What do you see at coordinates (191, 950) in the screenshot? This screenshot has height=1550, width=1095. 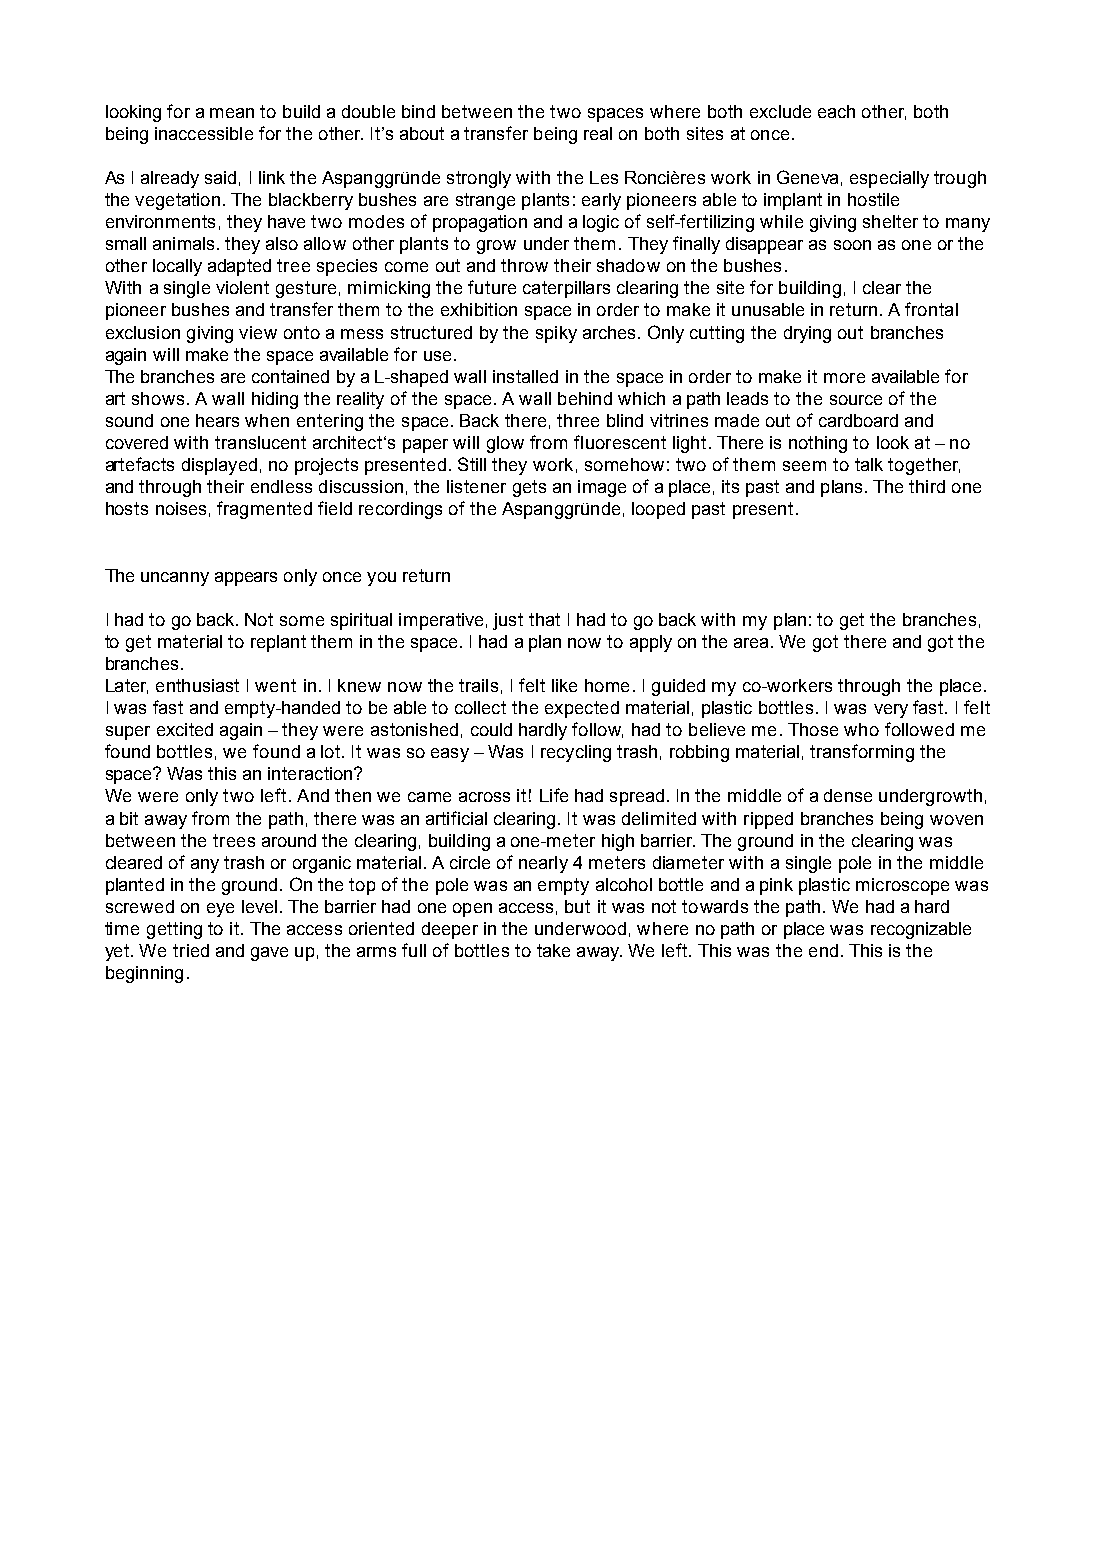 I see `tried` at bounding box center [191, 950].
